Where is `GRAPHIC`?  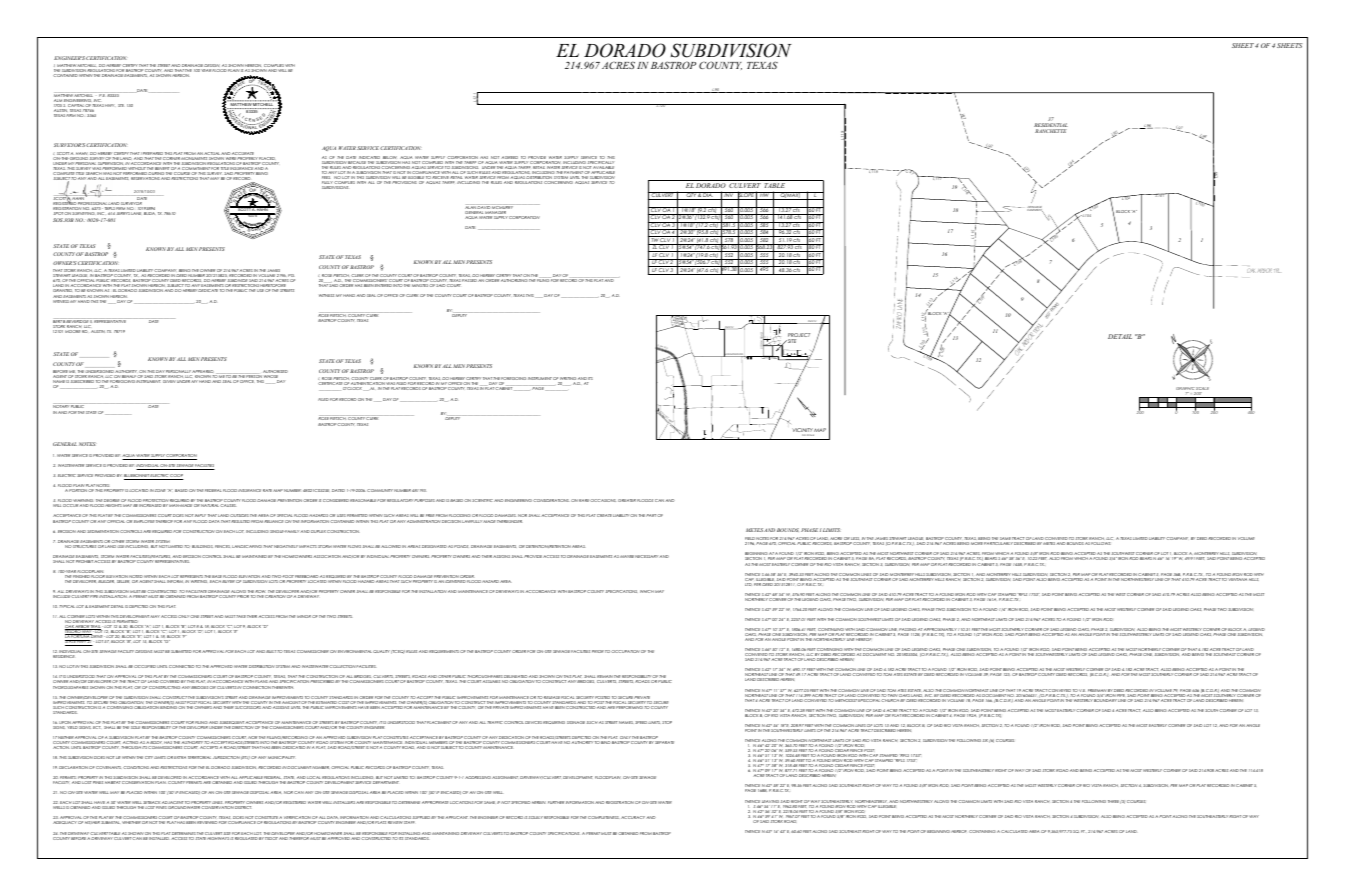 GRAPHIC is located at coordinates (1186, 390).
